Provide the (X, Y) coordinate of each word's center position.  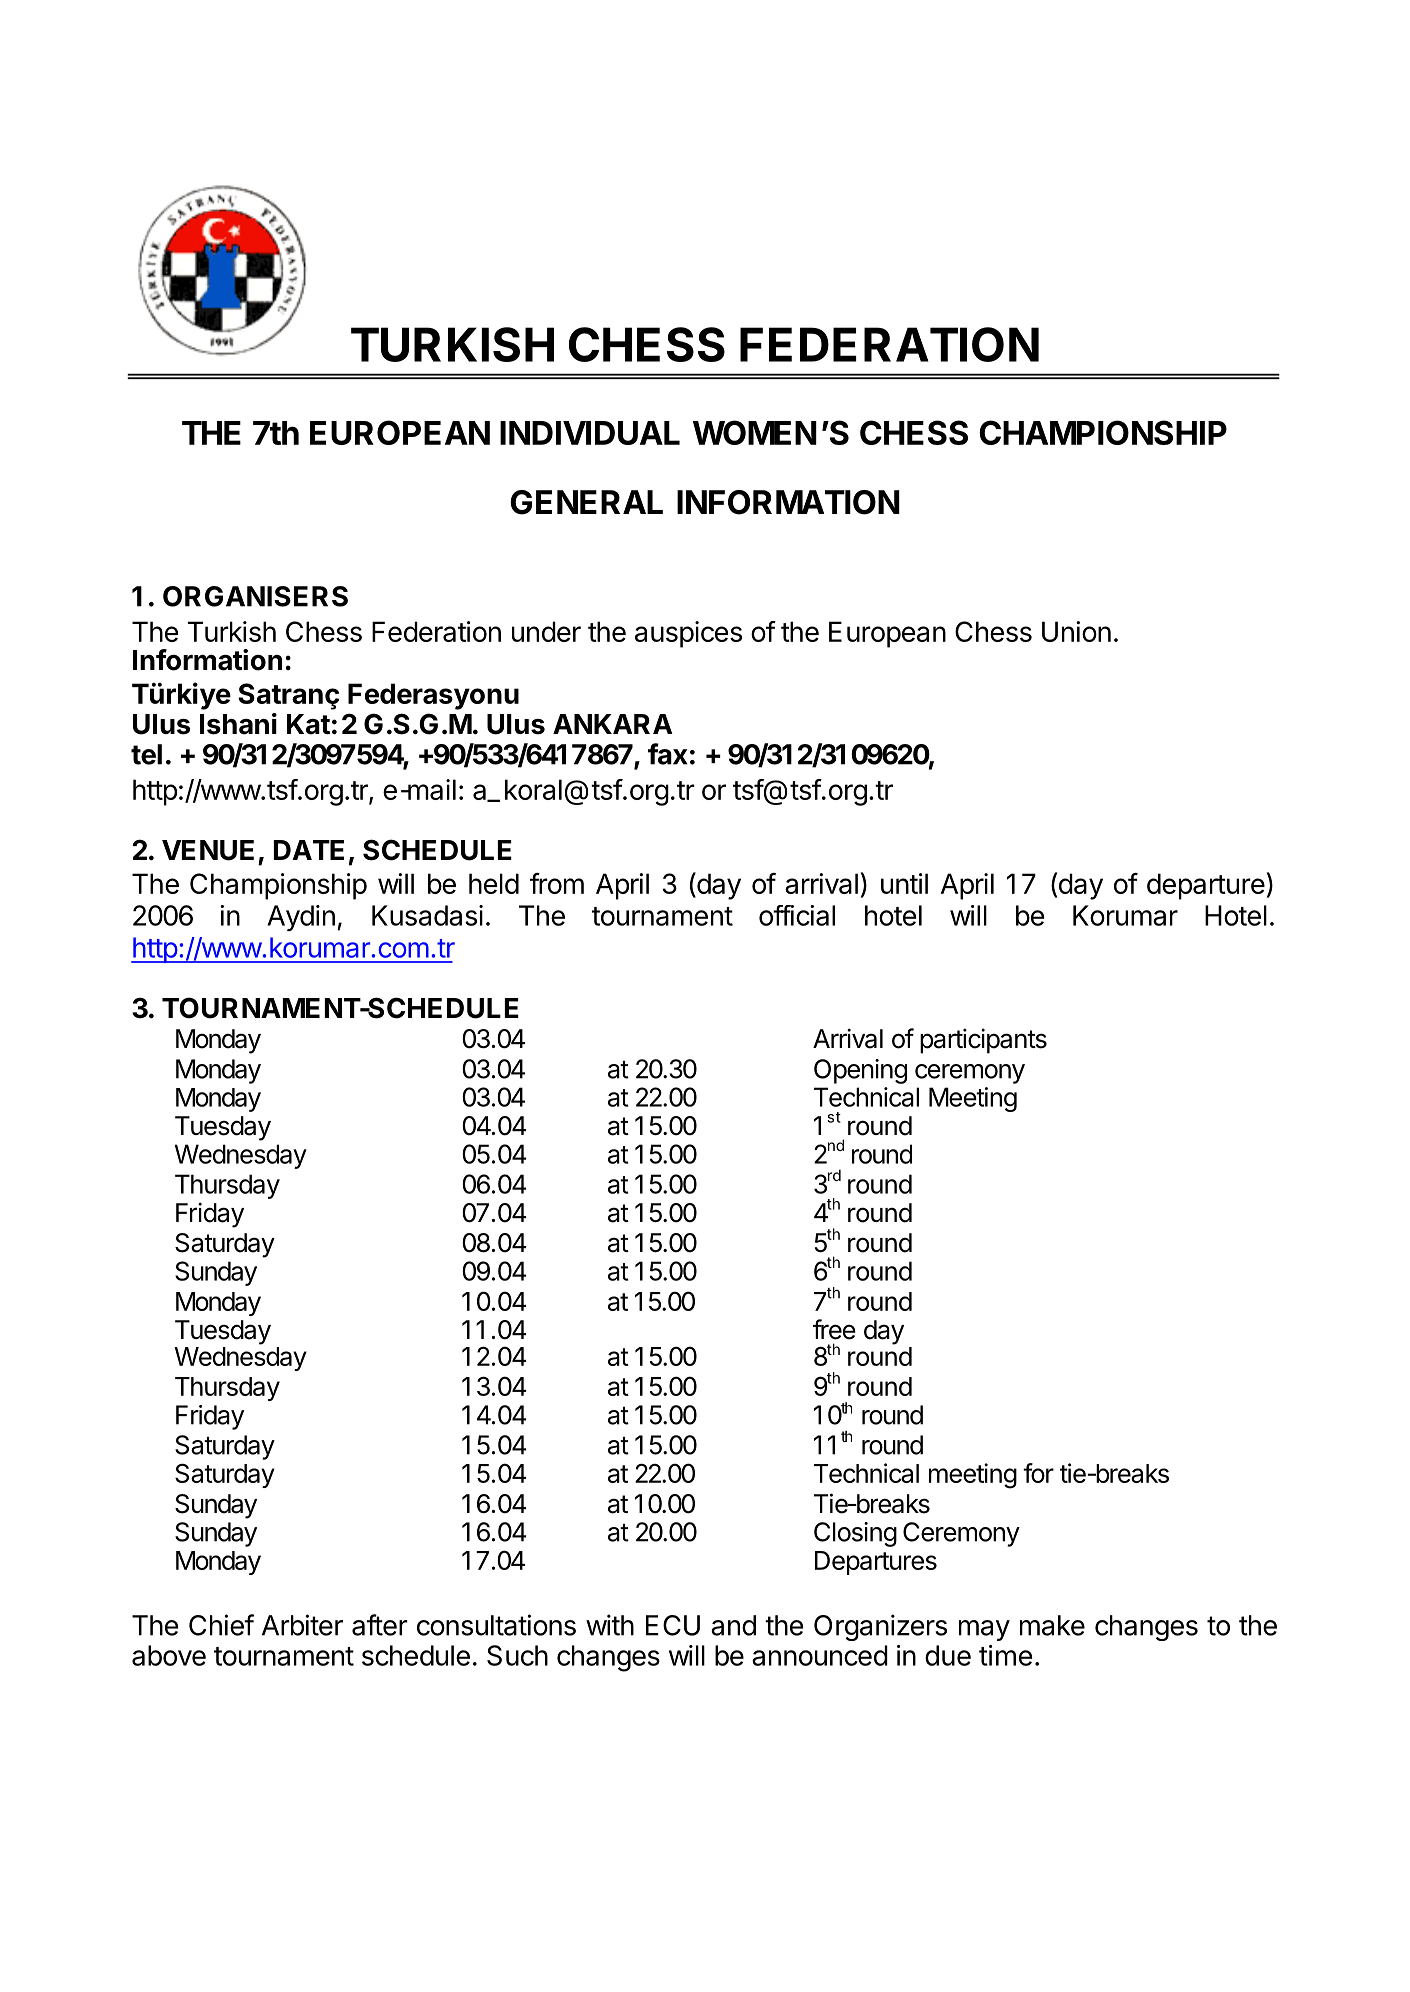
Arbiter (302, 1625)
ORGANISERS (255, 596)
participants (983, 1041)
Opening (860, 1071)
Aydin (301, 918)
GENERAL (586, 502)
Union (1076, 631)
